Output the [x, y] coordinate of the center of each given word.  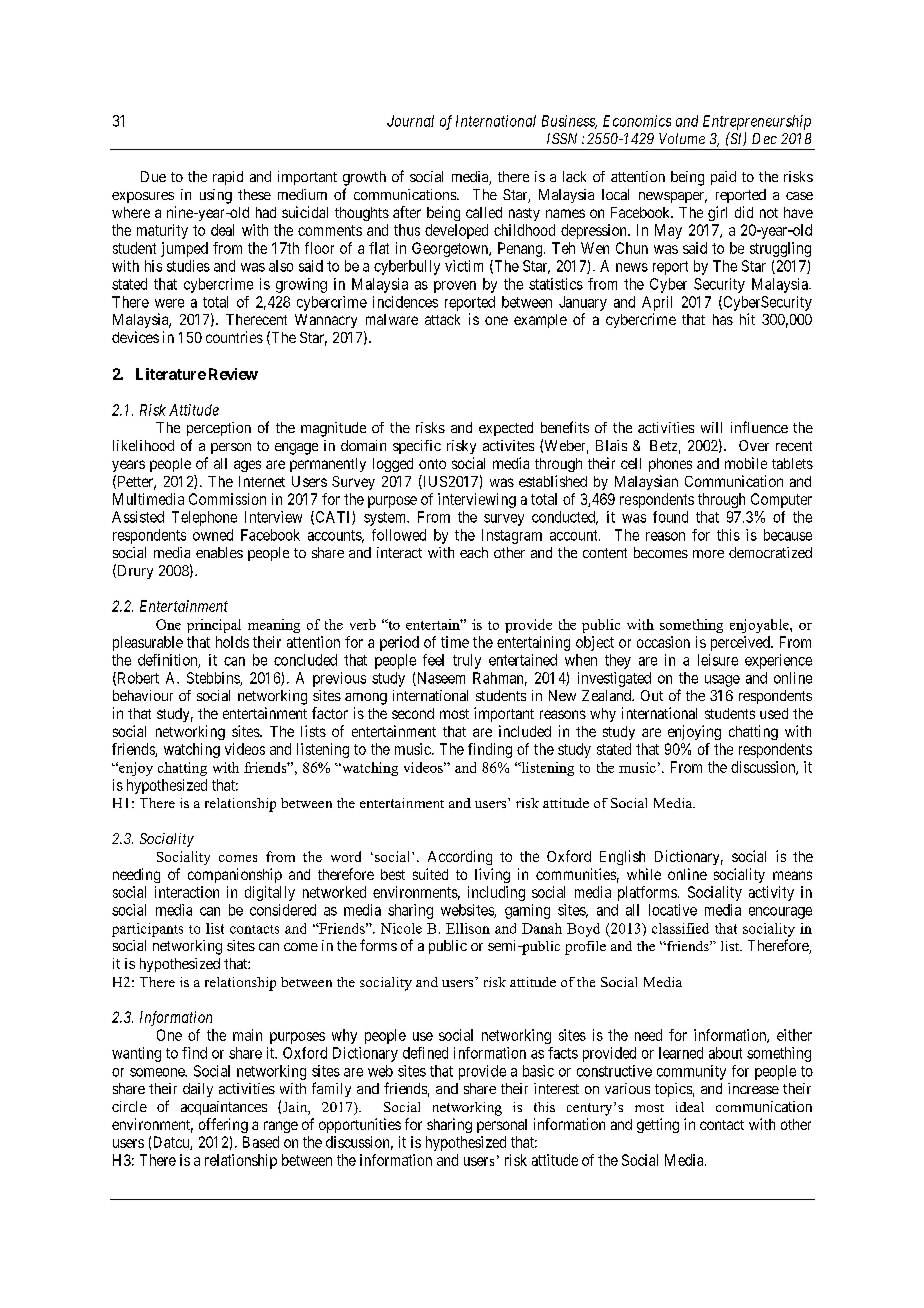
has [723, 319]
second [413, 713]
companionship [235, 875]
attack [442, 319]
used [774, 713]
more [708, 554]
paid [723, 178]
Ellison [468, 928]
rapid [228, 178]
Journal [410, 121]
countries [234, 337]
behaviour [143, 695]
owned [213, 535]
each [474, 552]
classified [680, 928]
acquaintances [224, 1108]
